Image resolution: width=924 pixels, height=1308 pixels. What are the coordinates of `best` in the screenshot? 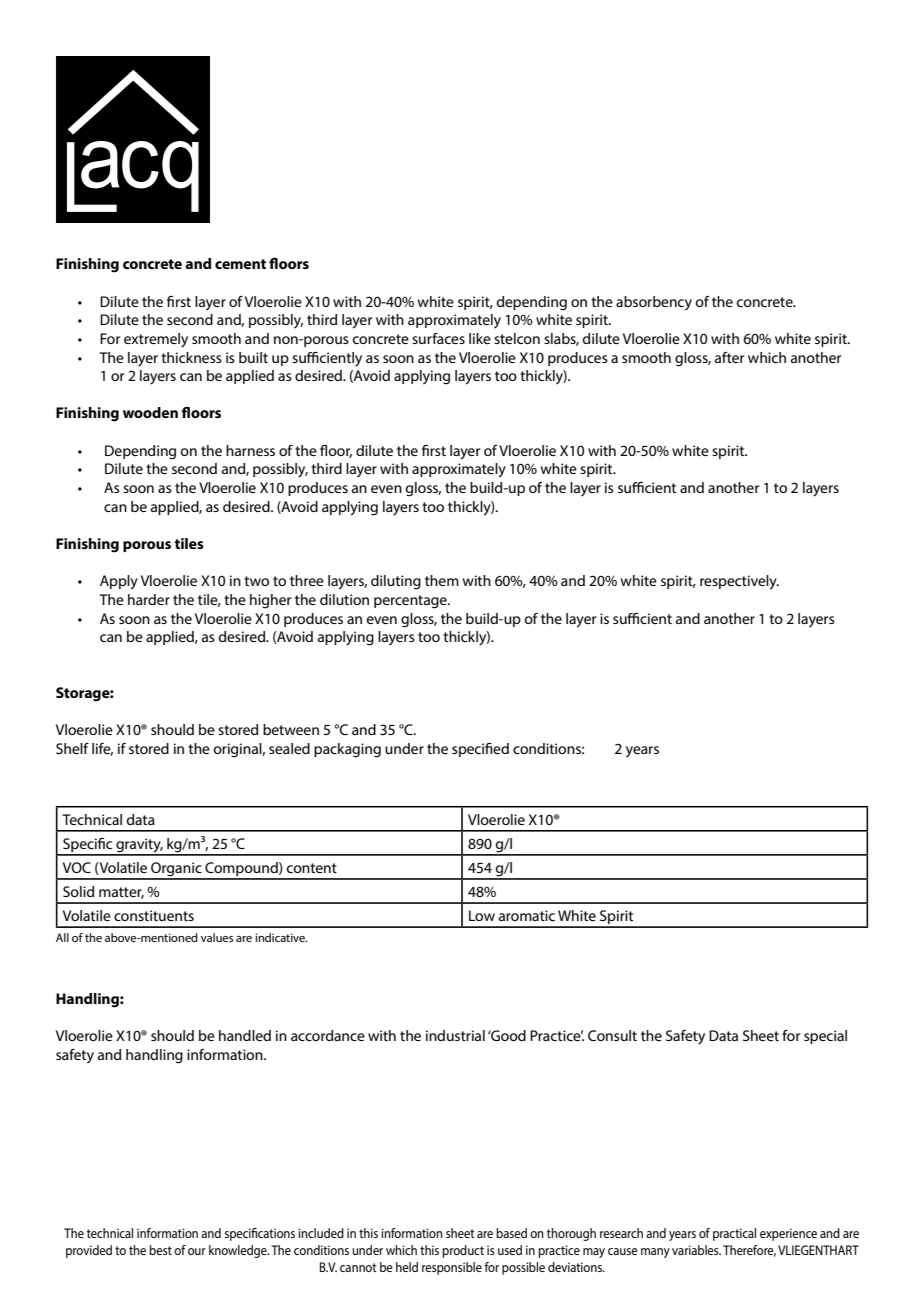 It's located at (160, 1250).
